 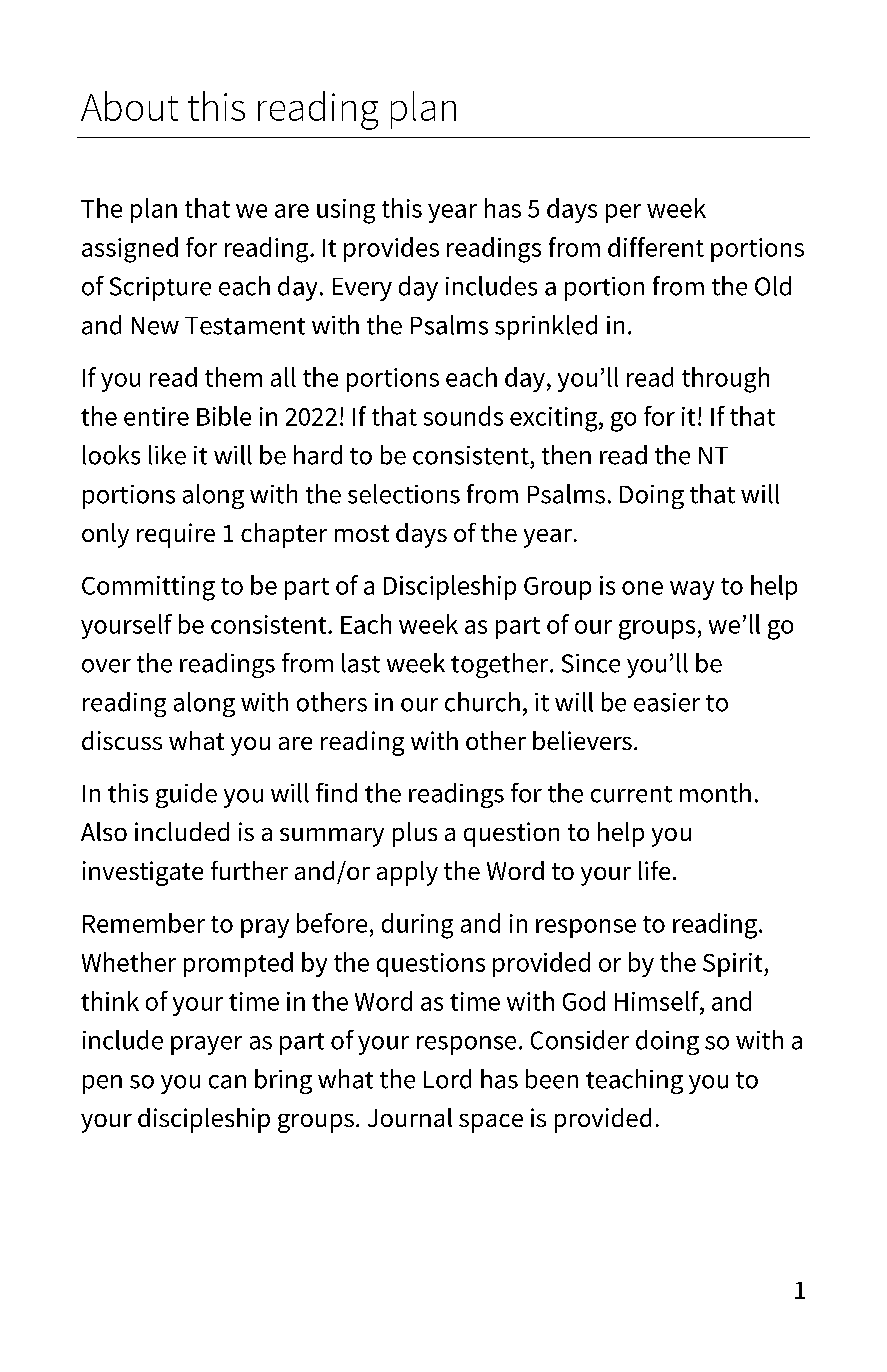 I want to click on plus, so click(x=415, y=834).
